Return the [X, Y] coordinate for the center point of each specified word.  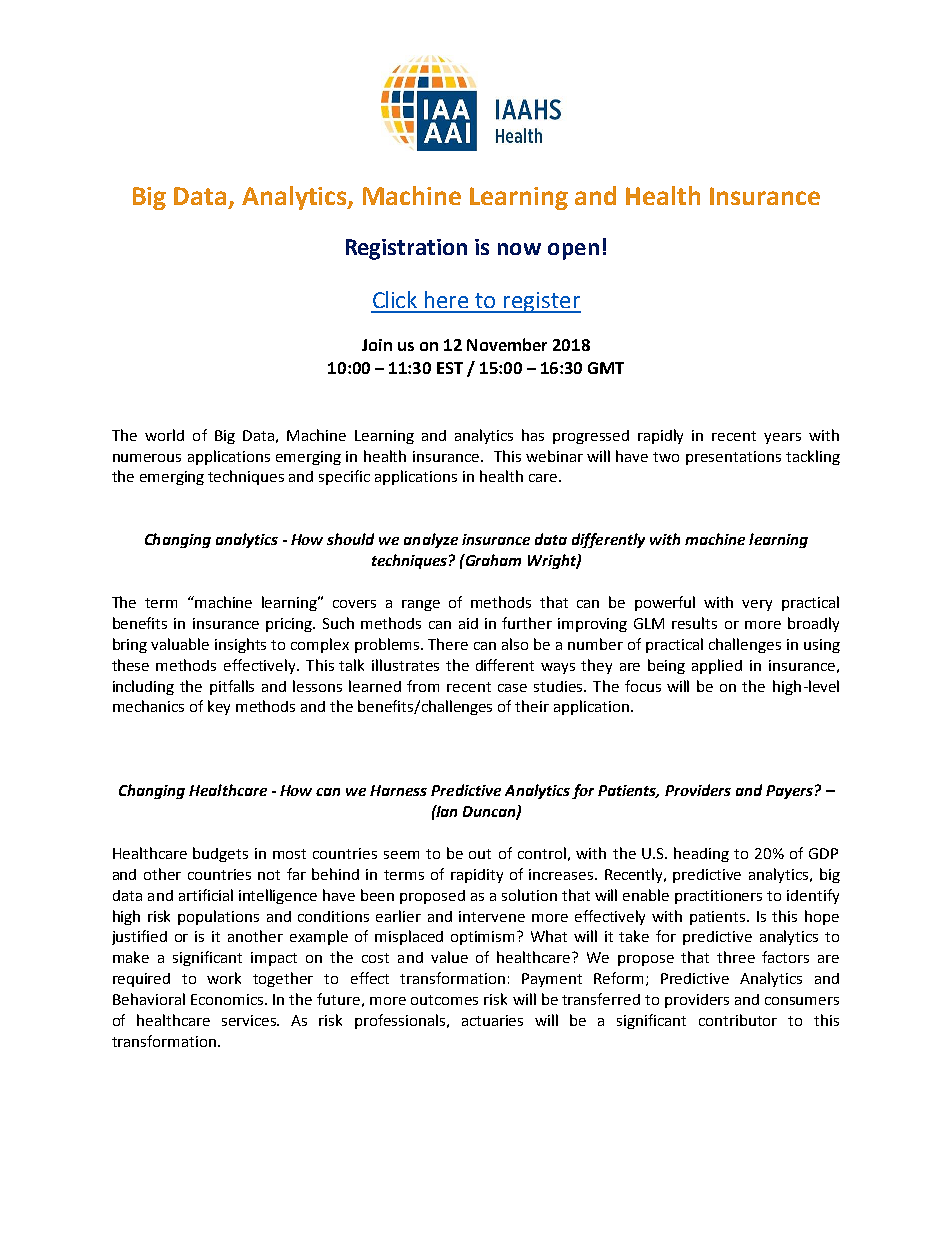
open [573, 251]
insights [240, 645]
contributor [738, 1020]
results [694, 623]
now [519, 249]
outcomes [444, 1000]
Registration [406, 249]
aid [468, 623]
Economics [228, 999]
